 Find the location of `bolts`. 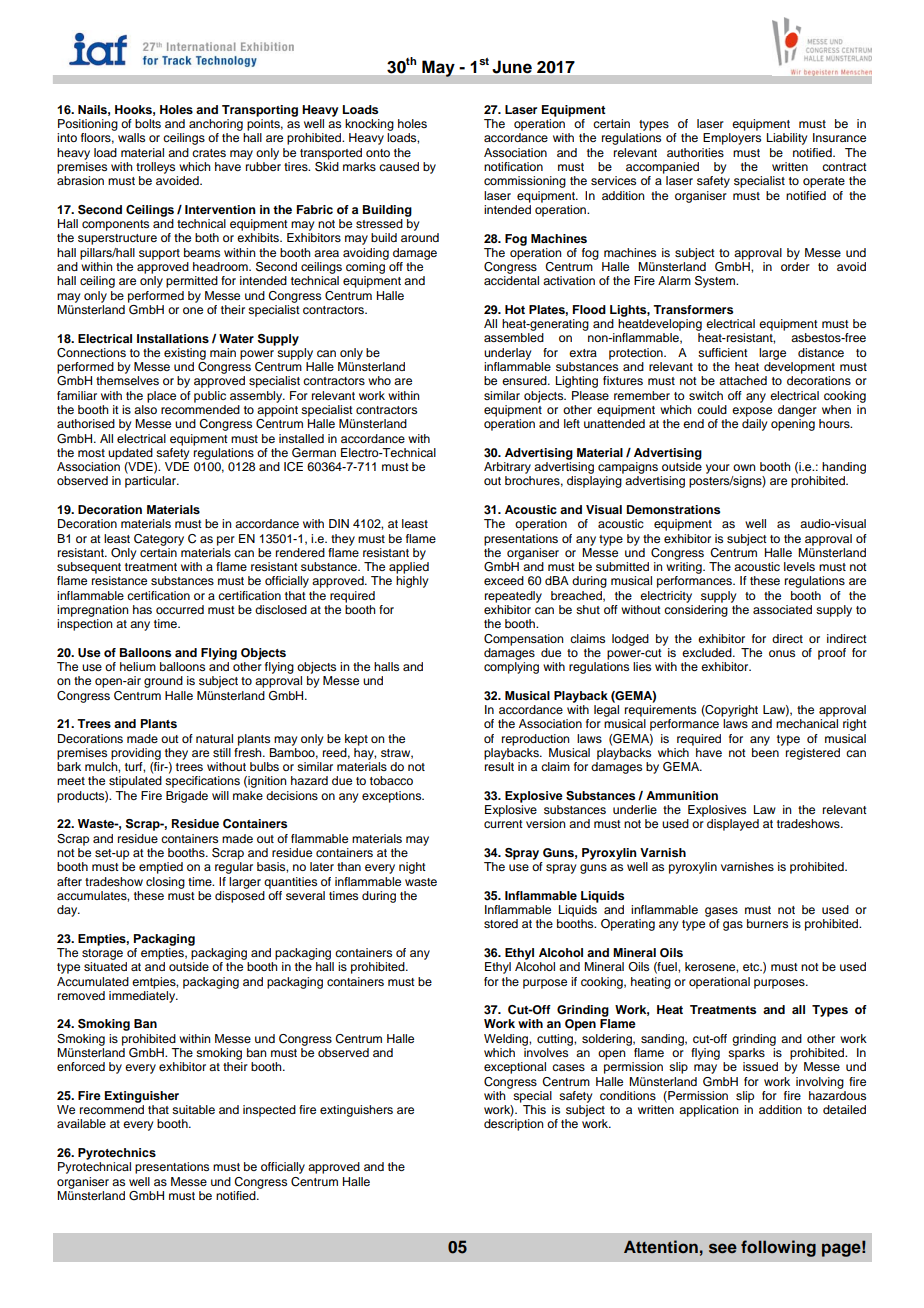

bolts is located at coordinates (148, 123).
